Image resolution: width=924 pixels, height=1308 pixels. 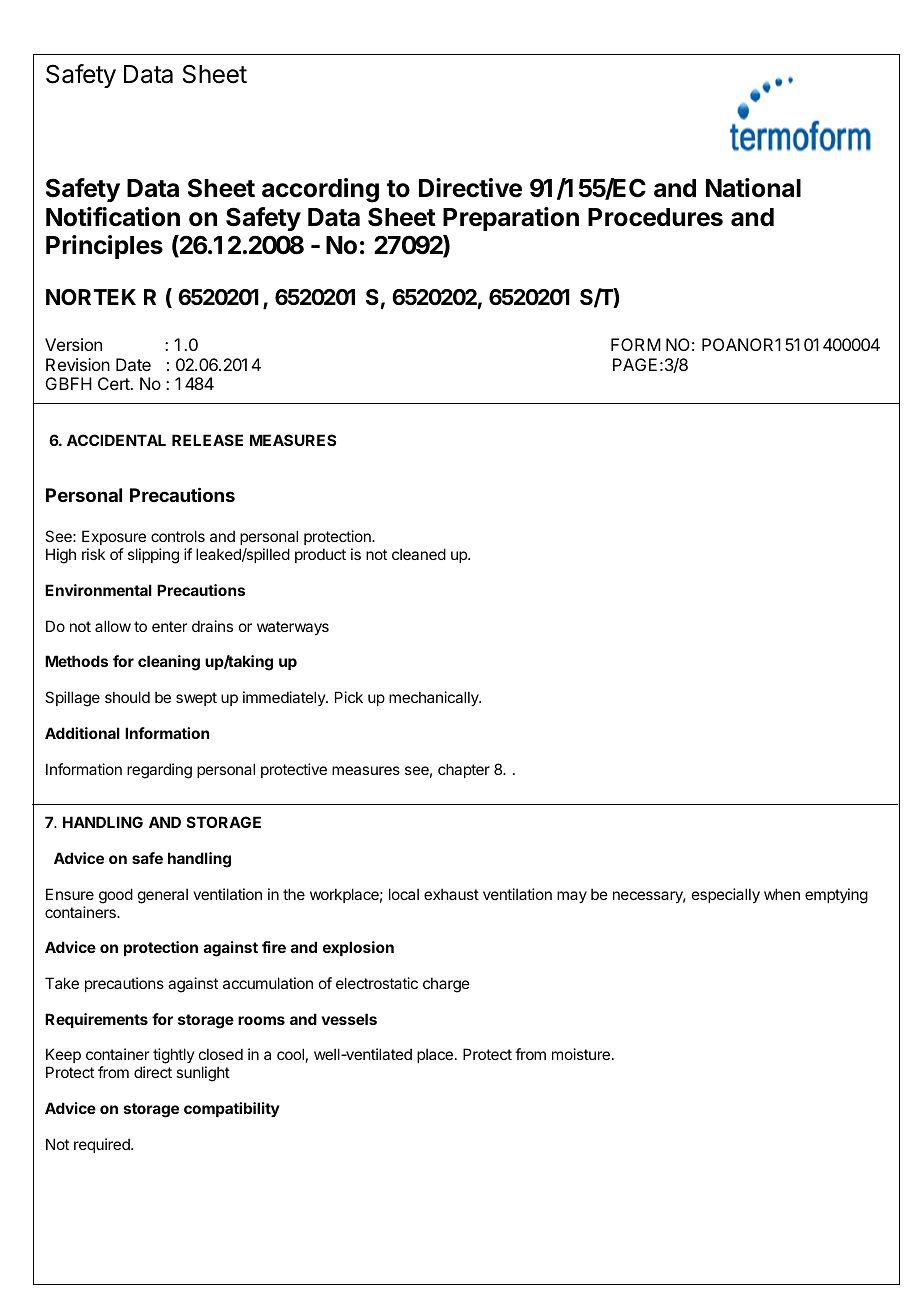 I want to click on Notification, so click(x=113, y=217).
